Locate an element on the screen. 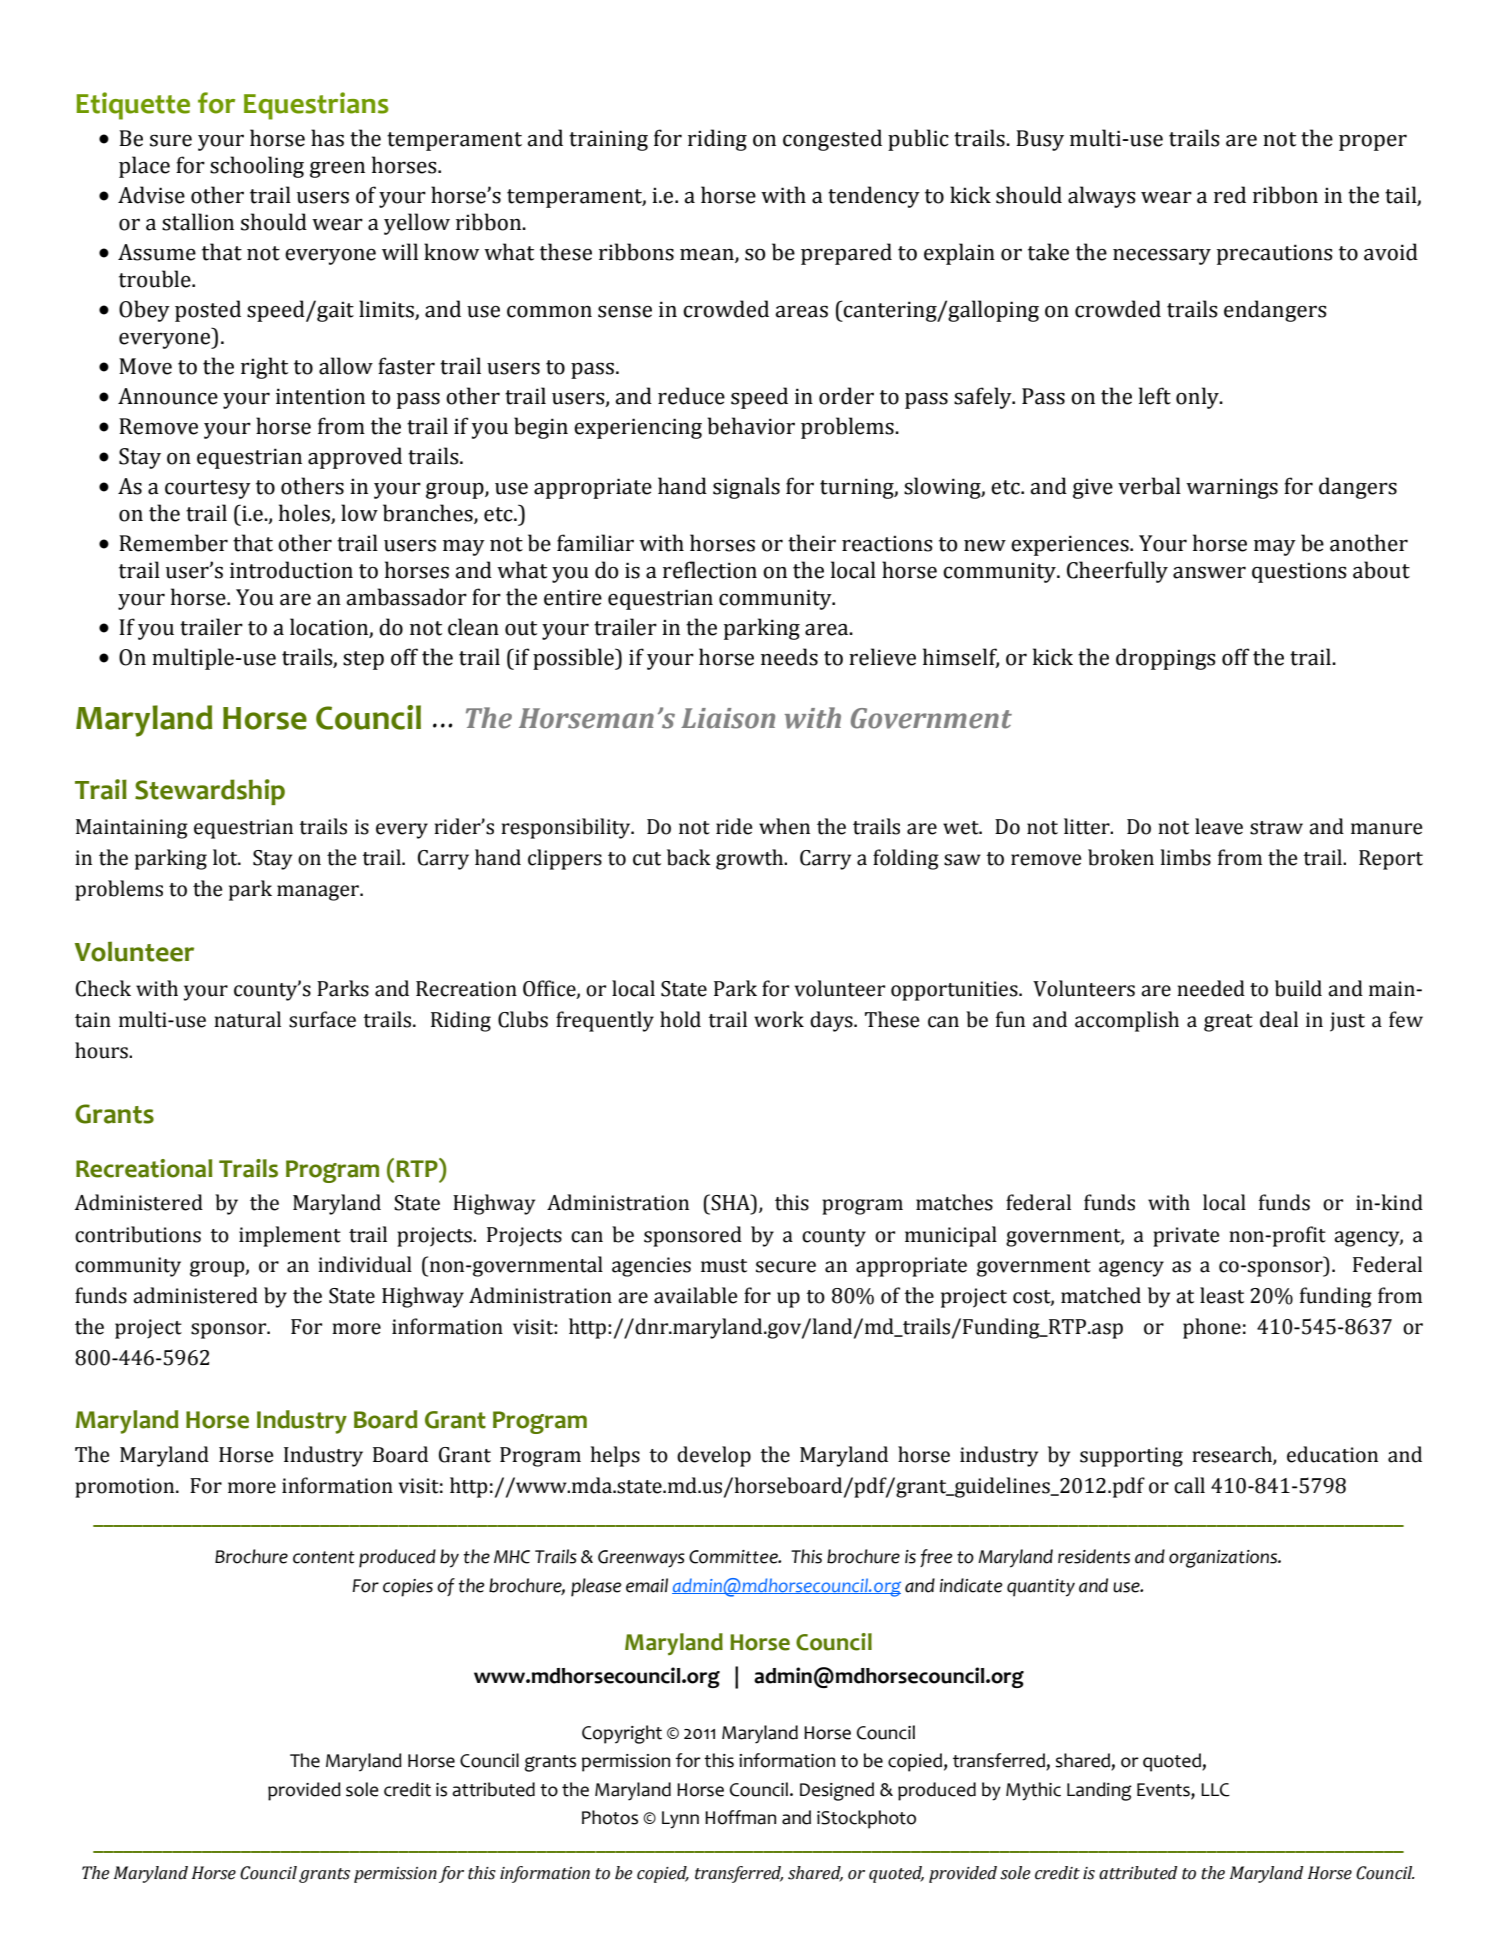 The image size is (1494, 1933). congested is located at coordinates (832, 140).
